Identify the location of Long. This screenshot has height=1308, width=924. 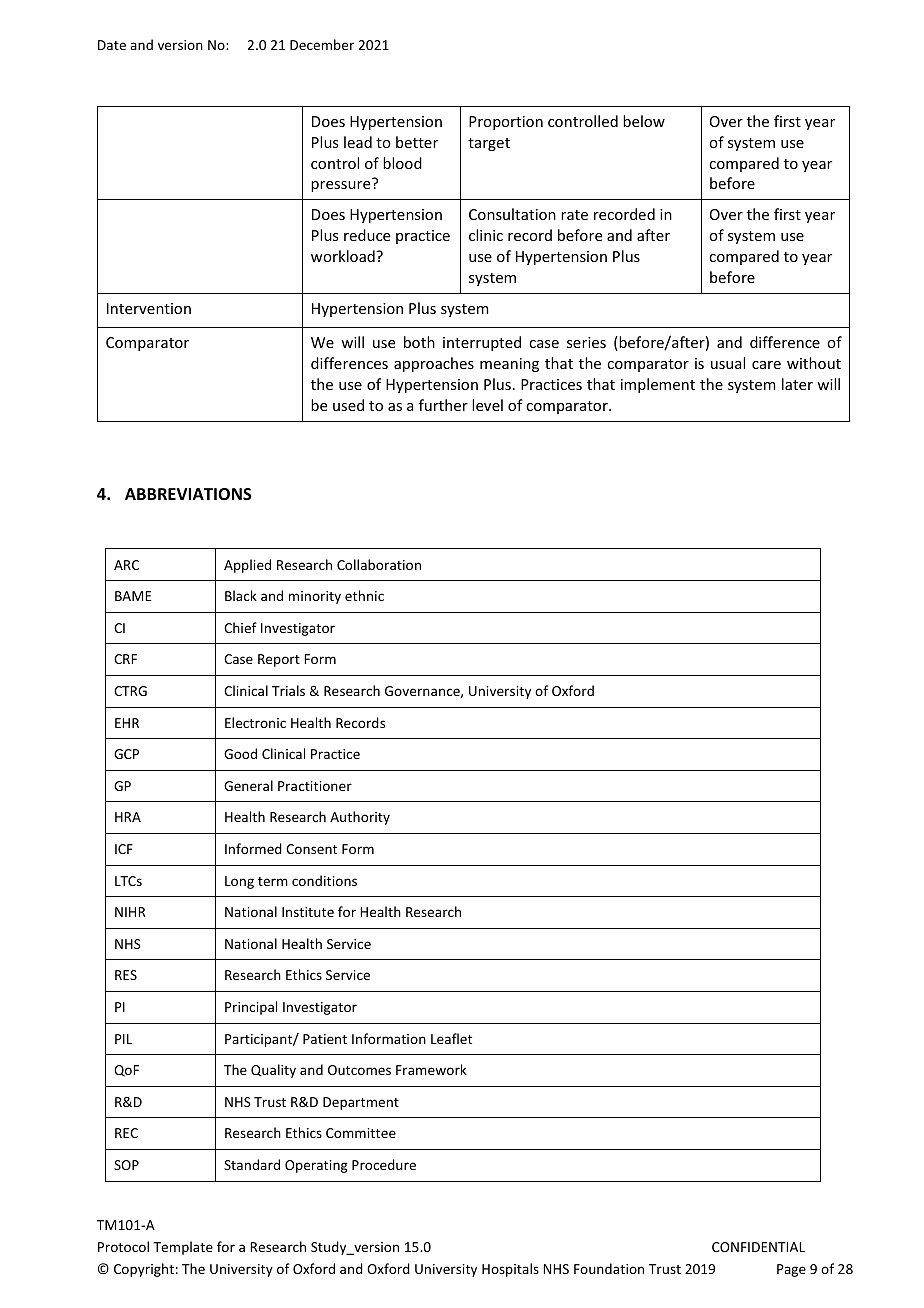
(239, 882).
